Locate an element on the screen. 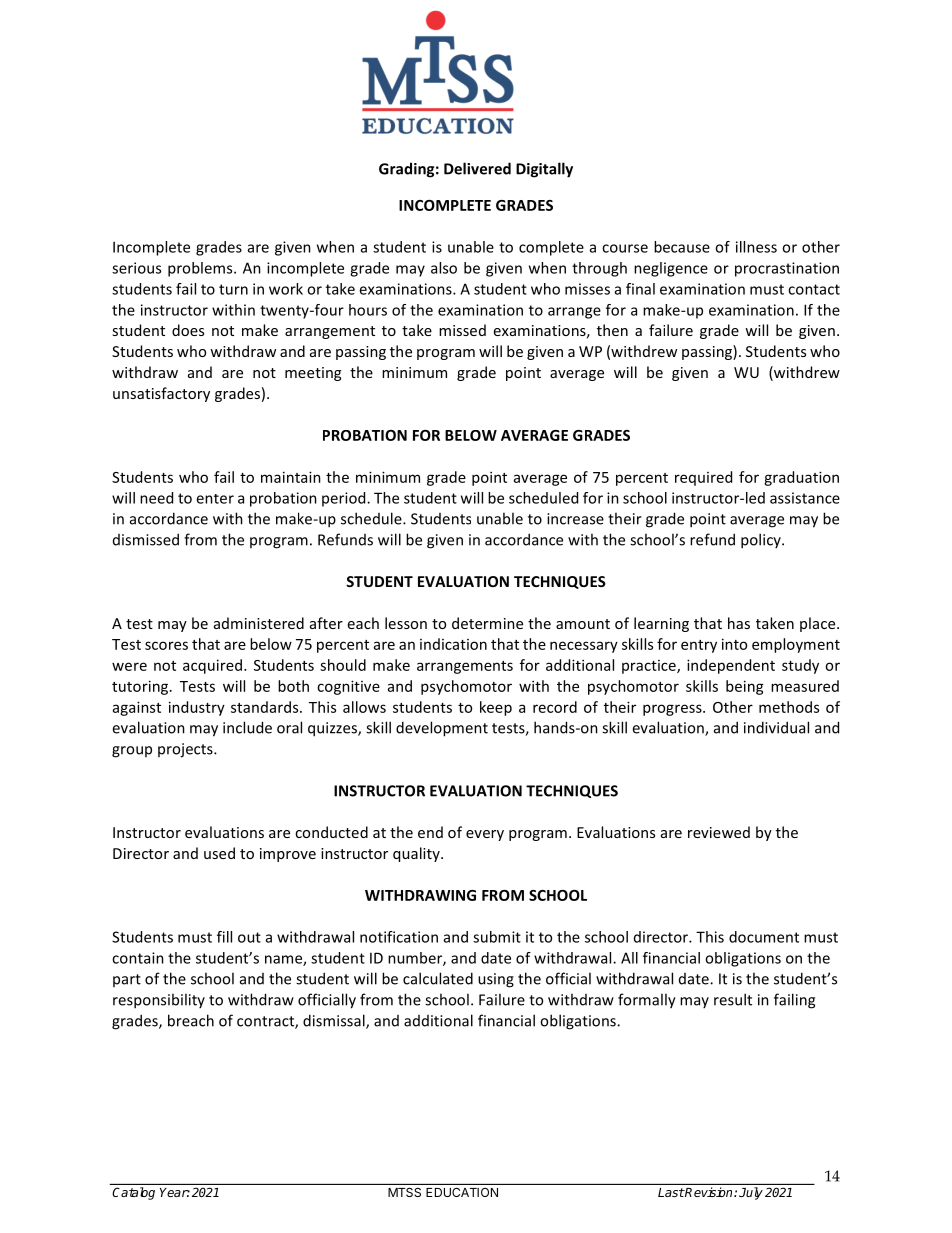  enter is located at coordinates (215, 499).
